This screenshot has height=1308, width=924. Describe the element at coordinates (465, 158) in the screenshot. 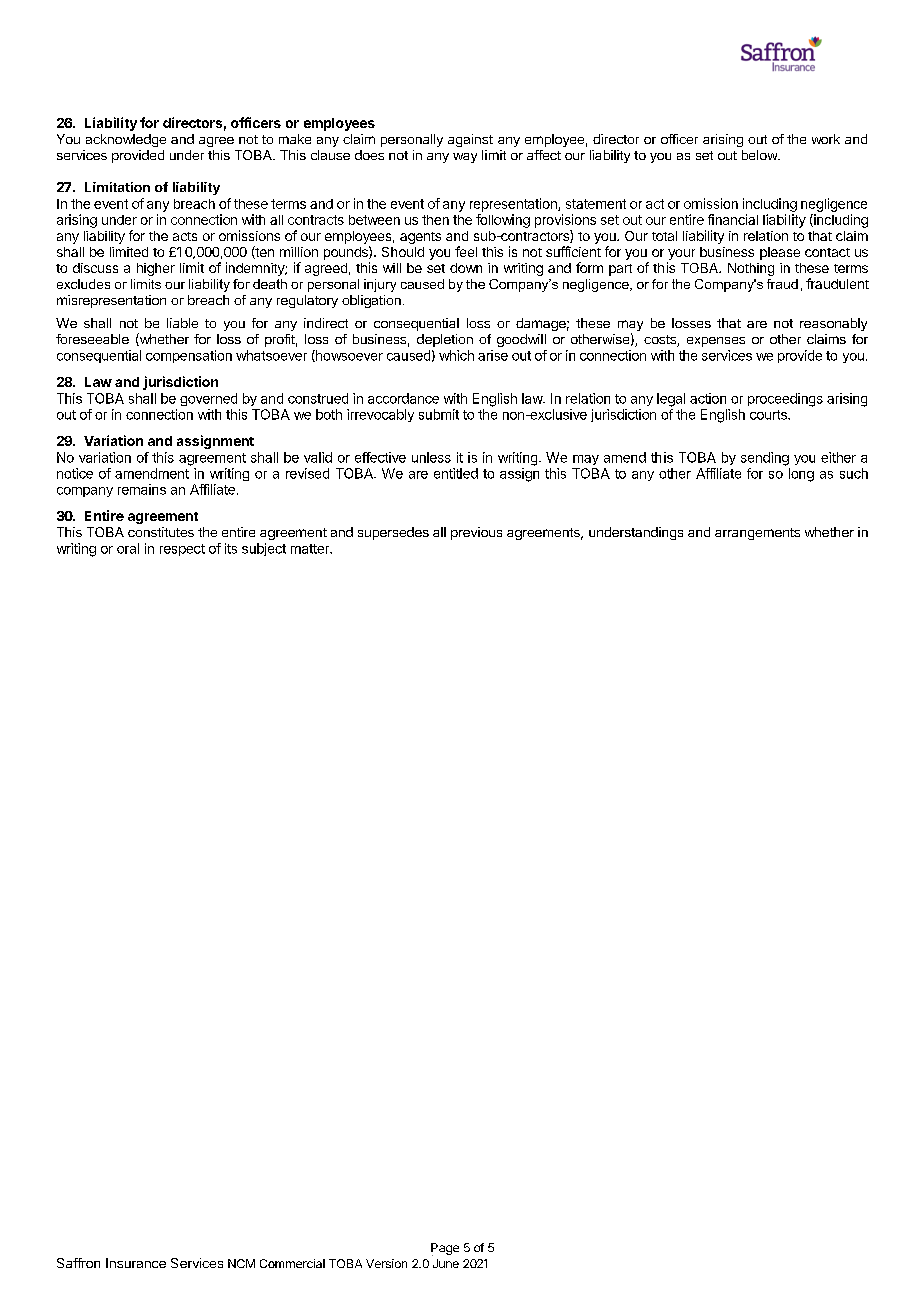

I see `way` at that location.
